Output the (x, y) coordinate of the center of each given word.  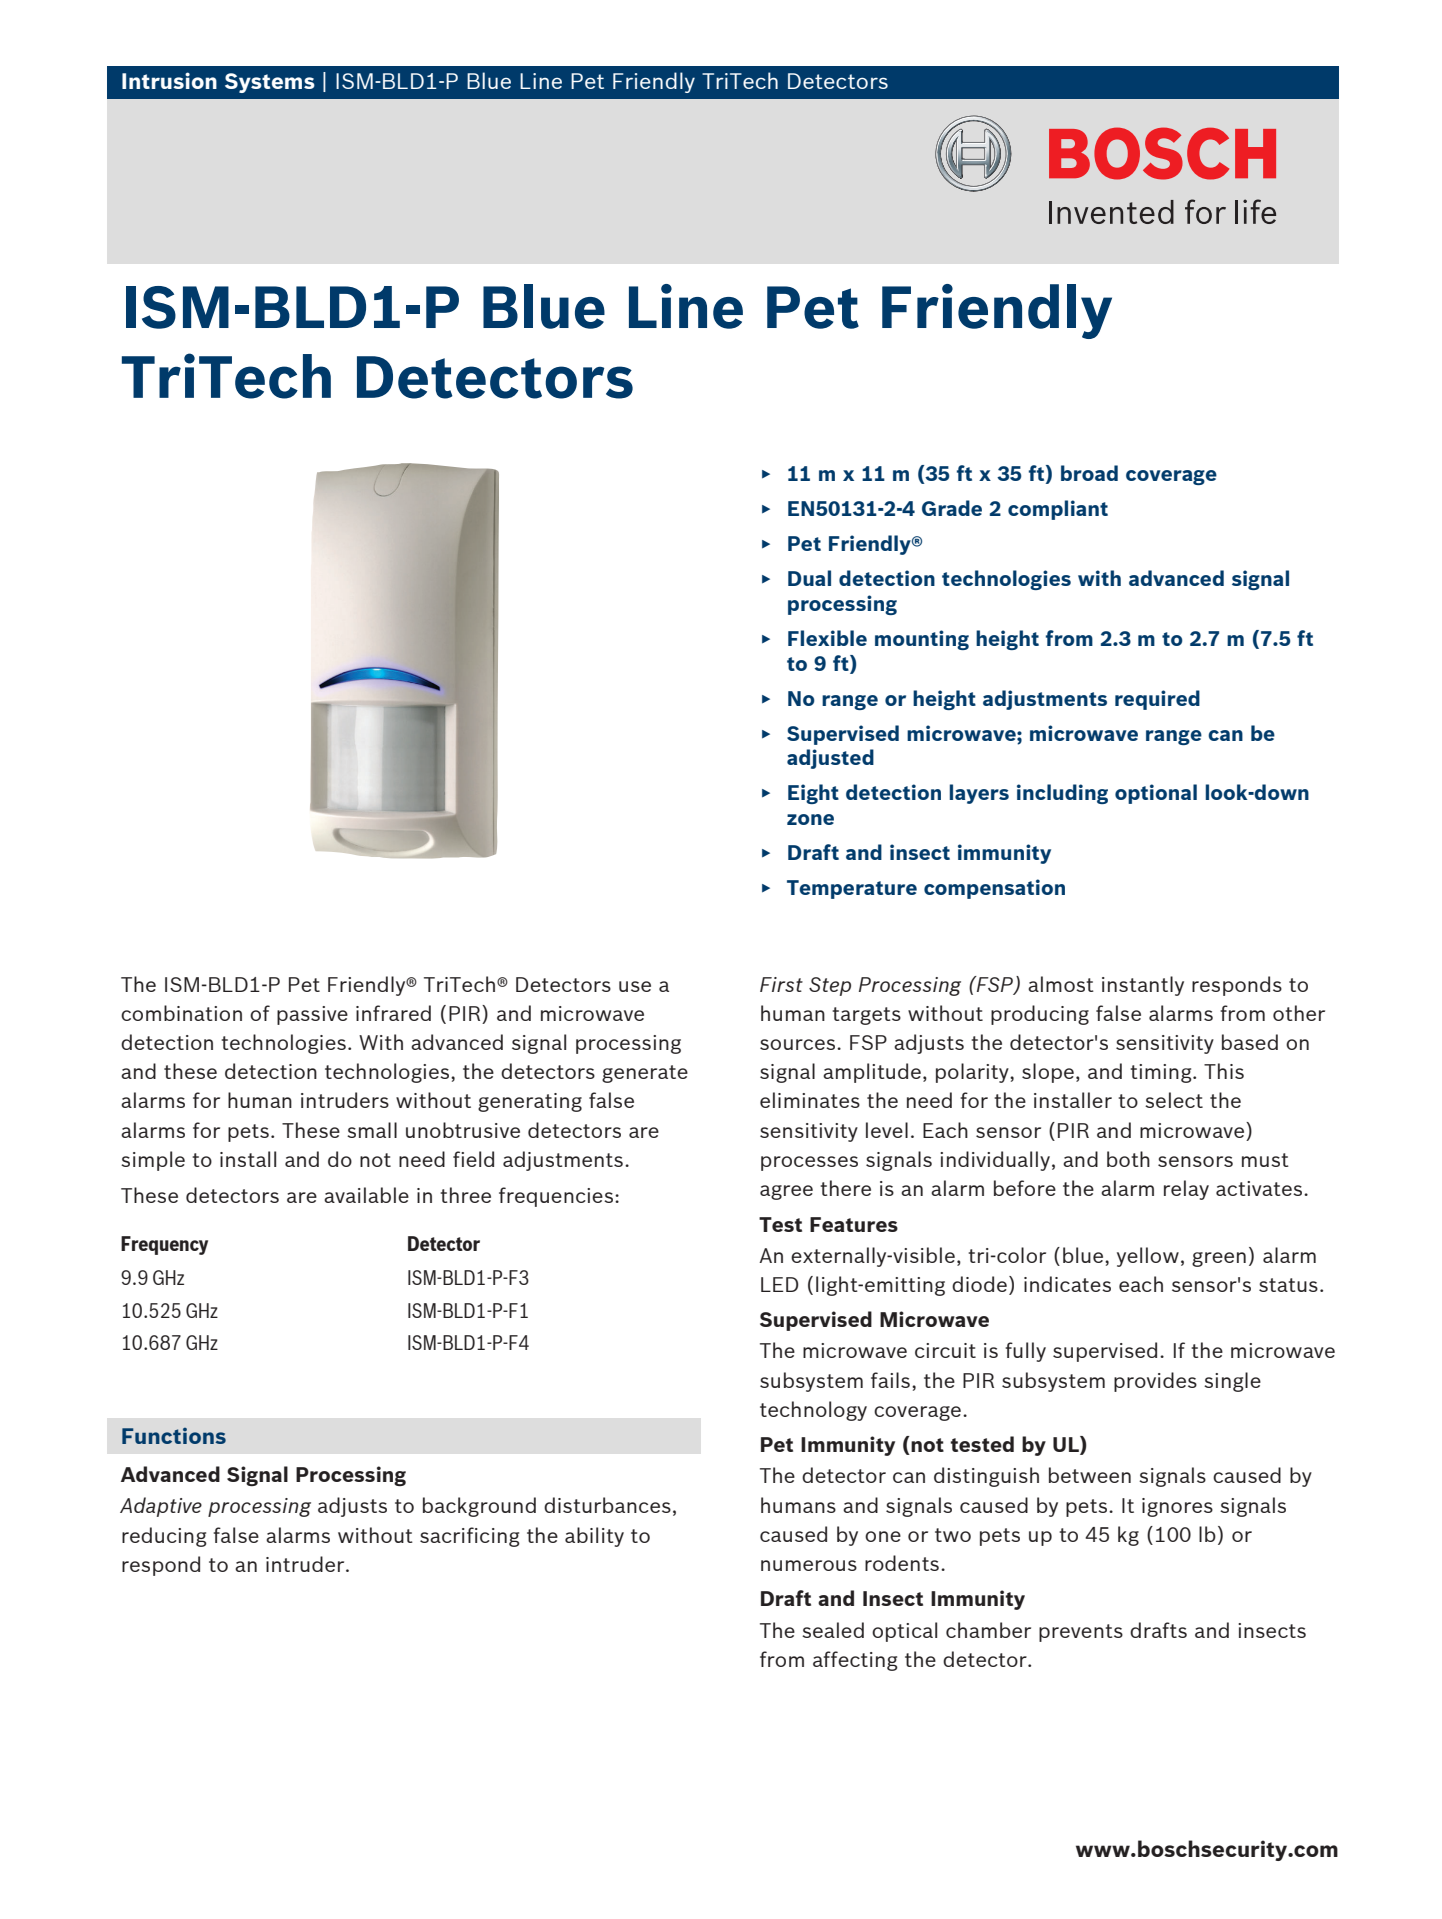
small (372, 1130)
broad (1089, 473)
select (1174, 1100)
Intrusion (169, 80)
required (1157, 700)
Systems (270, 83)
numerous (809, 1565)
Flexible (827, 638)
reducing (164, 1537)
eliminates (810, 1100)
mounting (922, 640)
